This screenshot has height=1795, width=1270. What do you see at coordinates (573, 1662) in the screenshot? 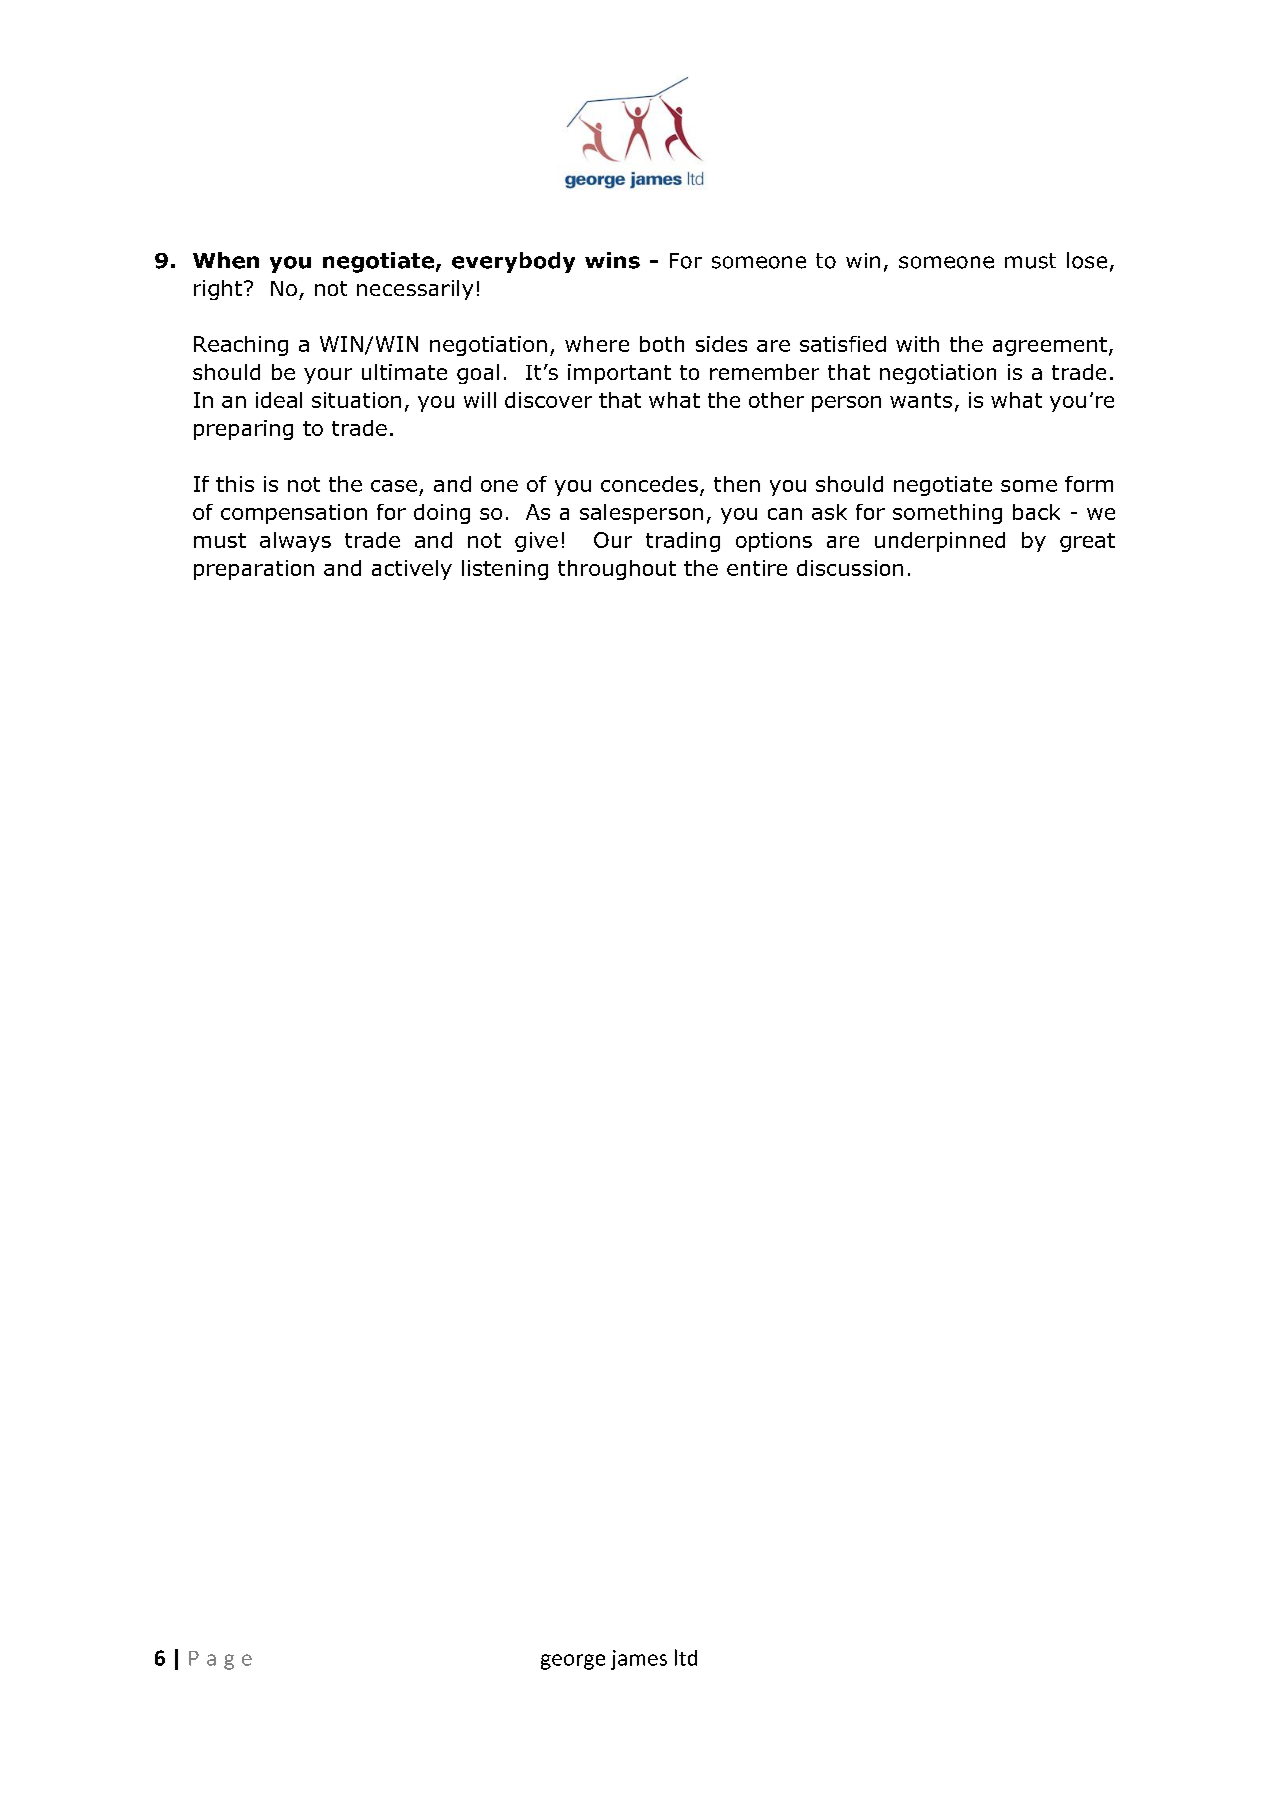
I see `george` at bounding box center [573, 1662].
